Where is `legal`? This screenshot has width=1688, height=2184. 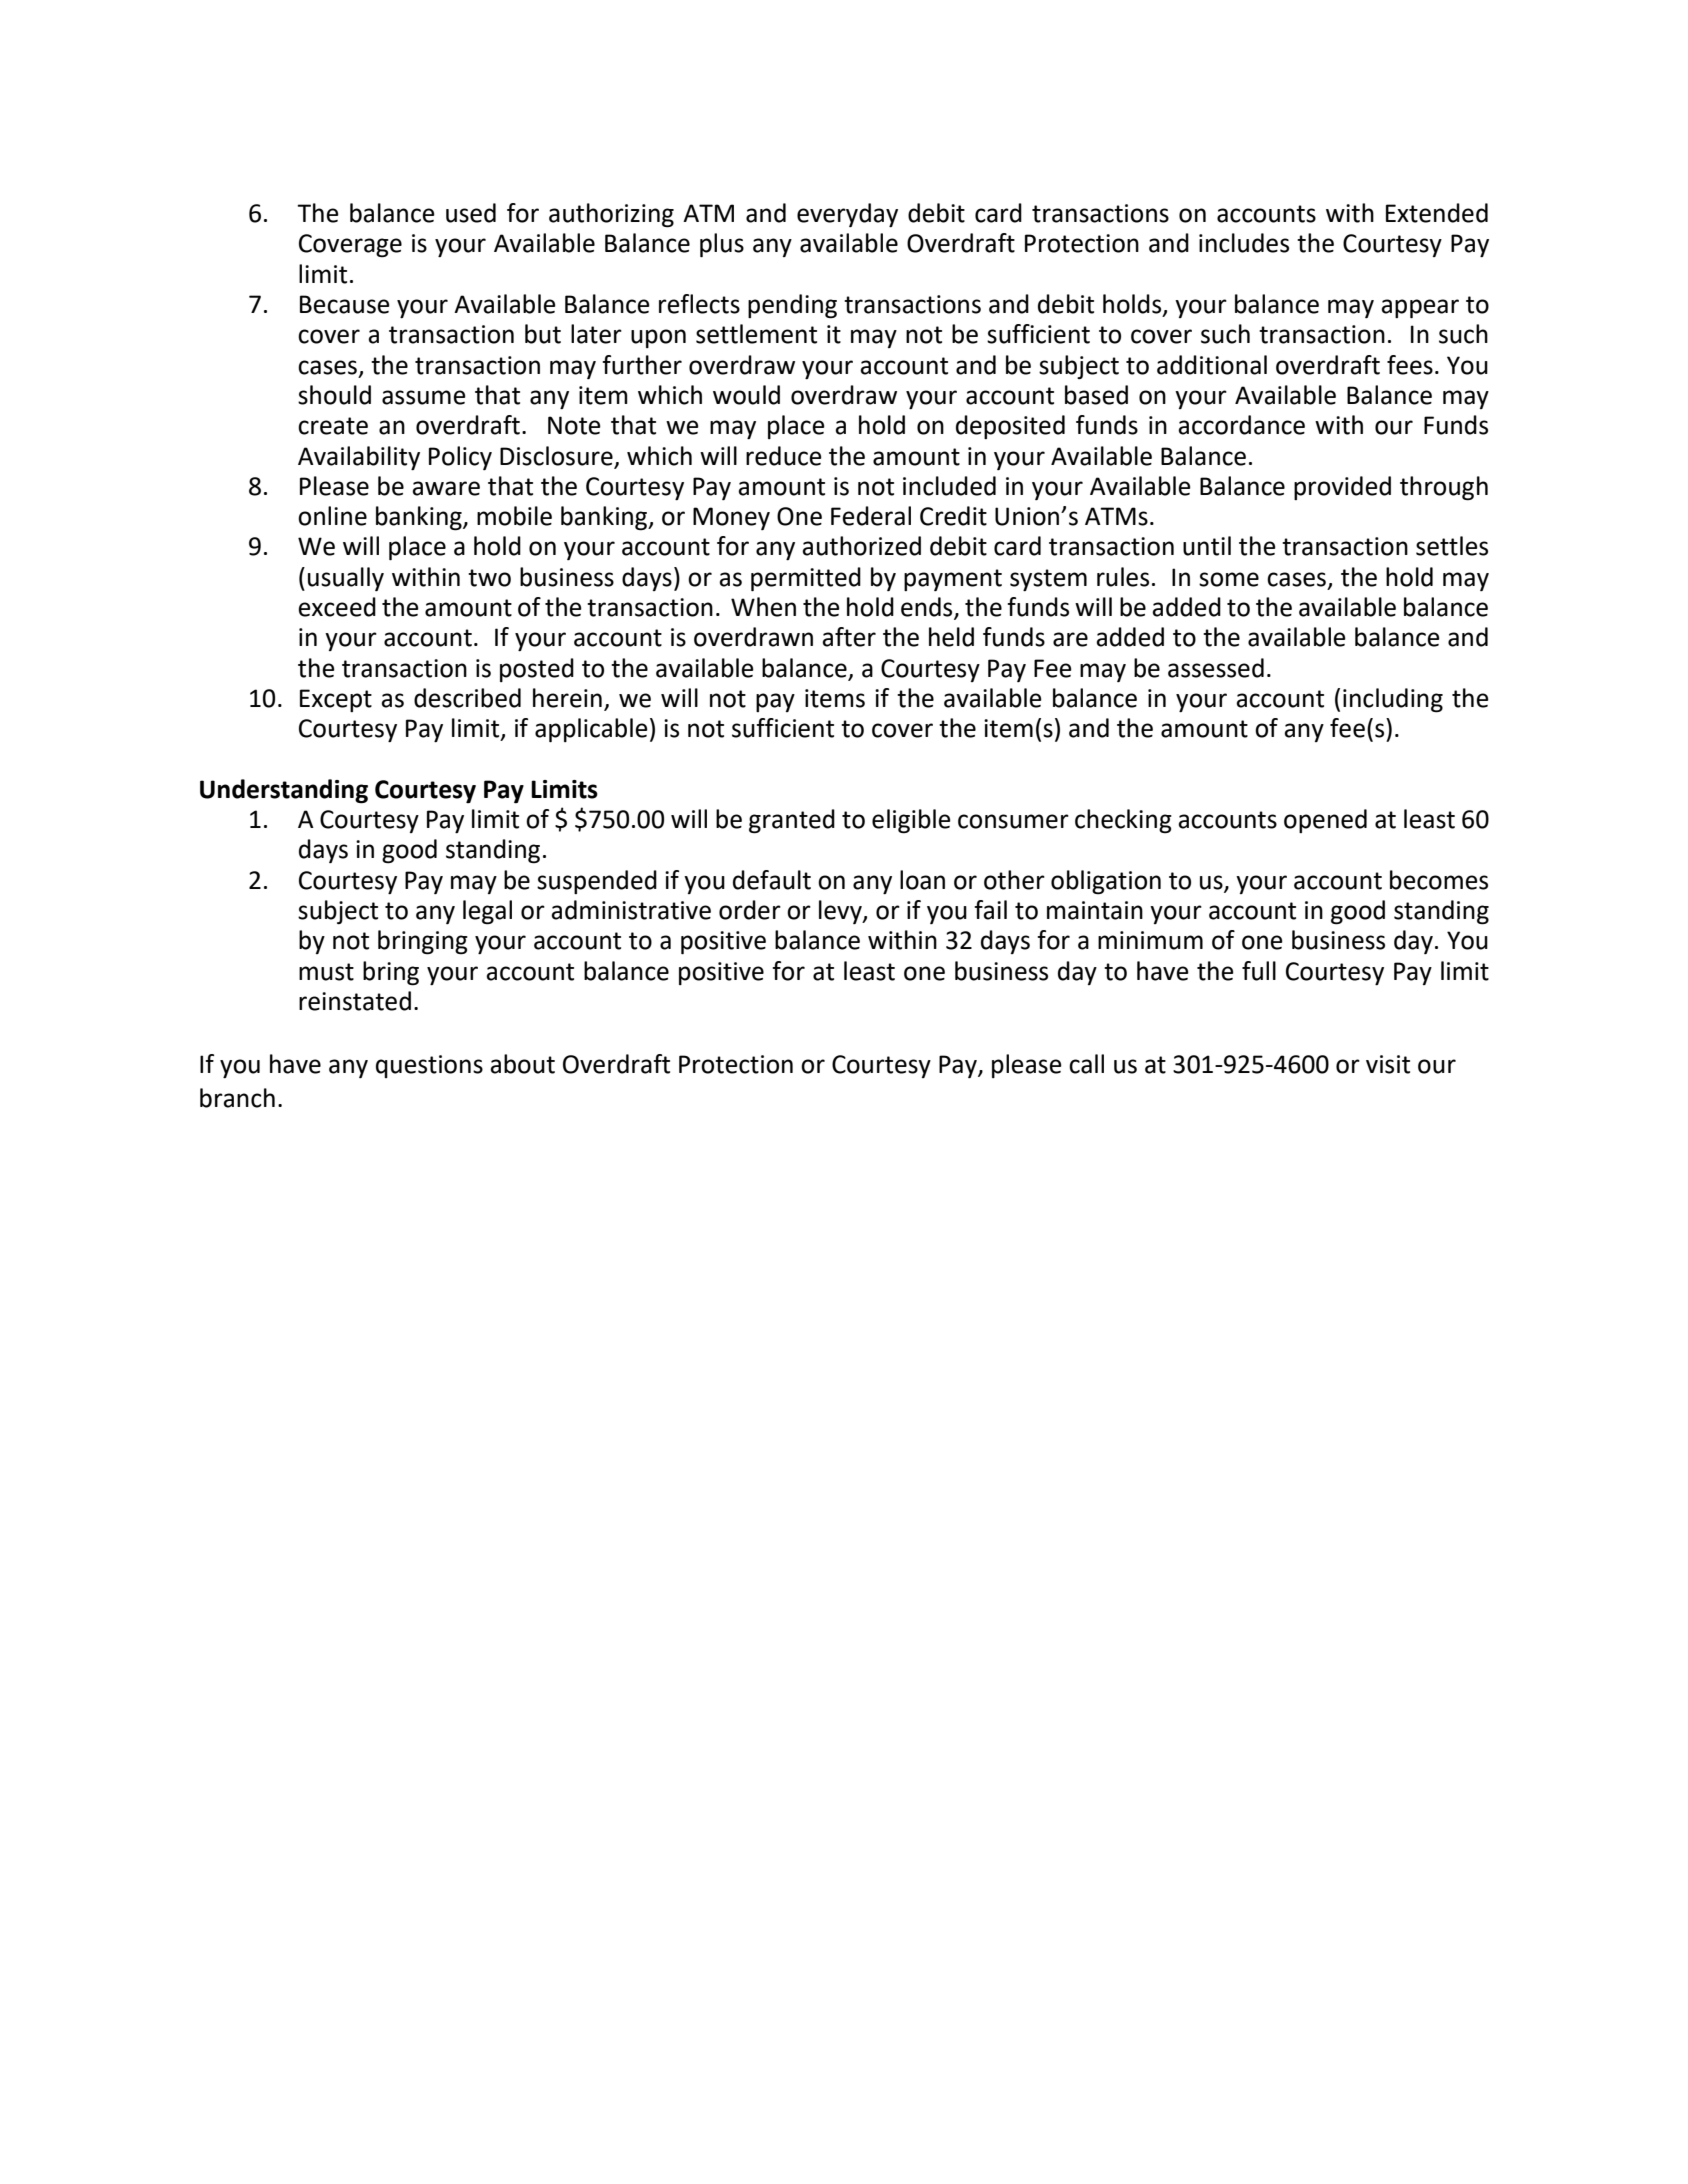 legal is located at coordinates (487, 912).
